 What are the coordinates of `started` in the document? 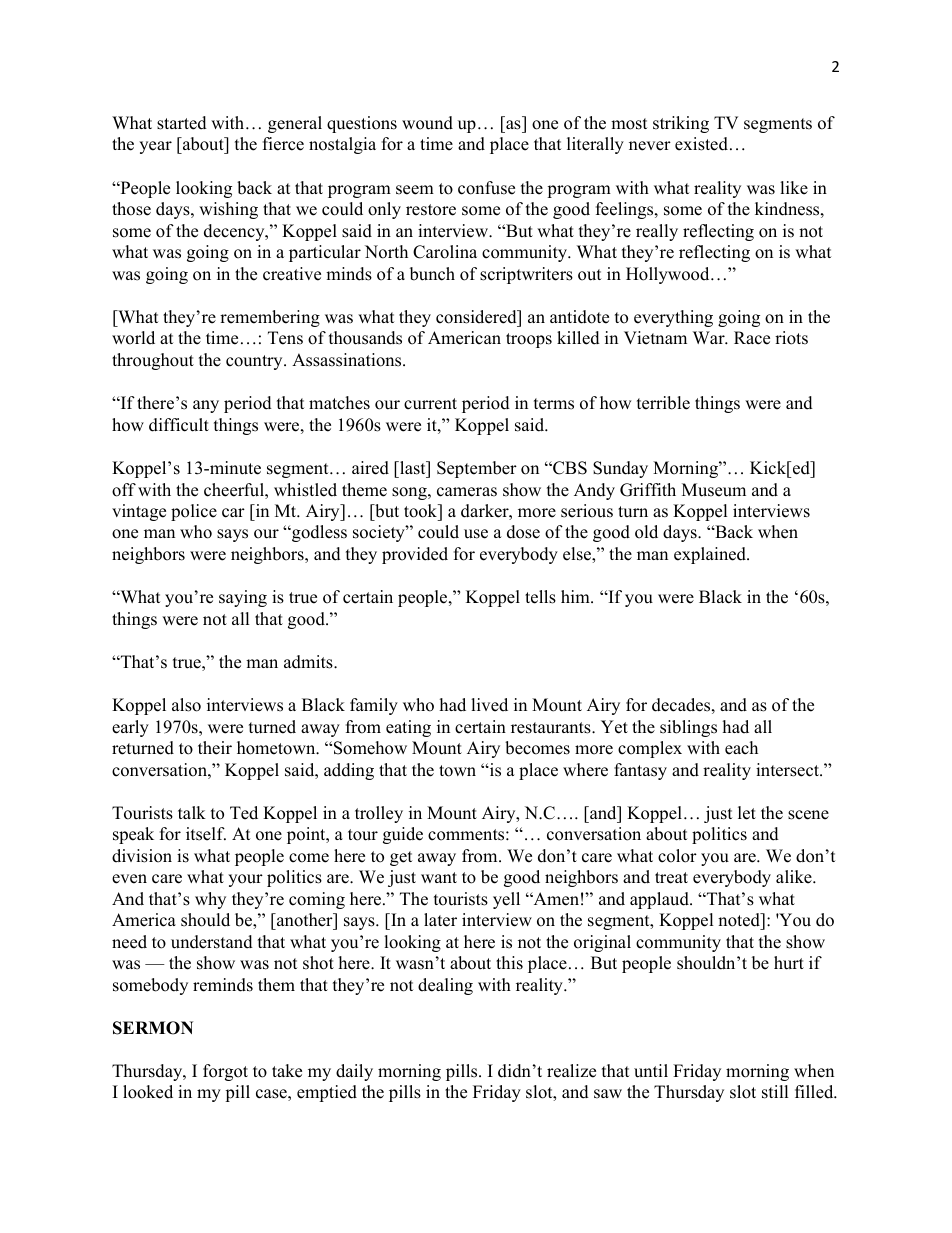 It's located at (182, 123).
